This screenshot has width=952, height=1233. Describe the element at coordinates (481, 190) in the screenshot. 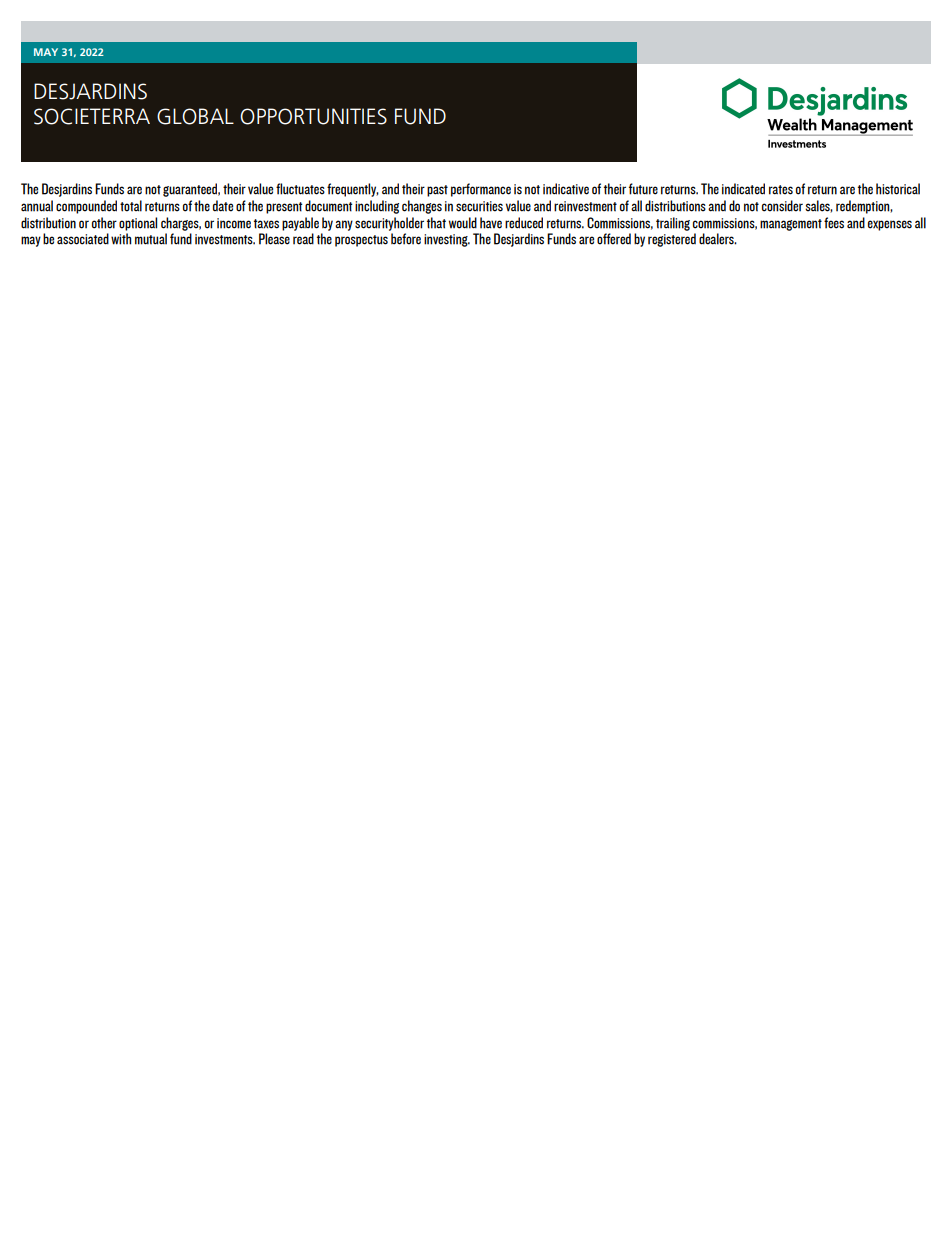

I see `performance` at that location.
